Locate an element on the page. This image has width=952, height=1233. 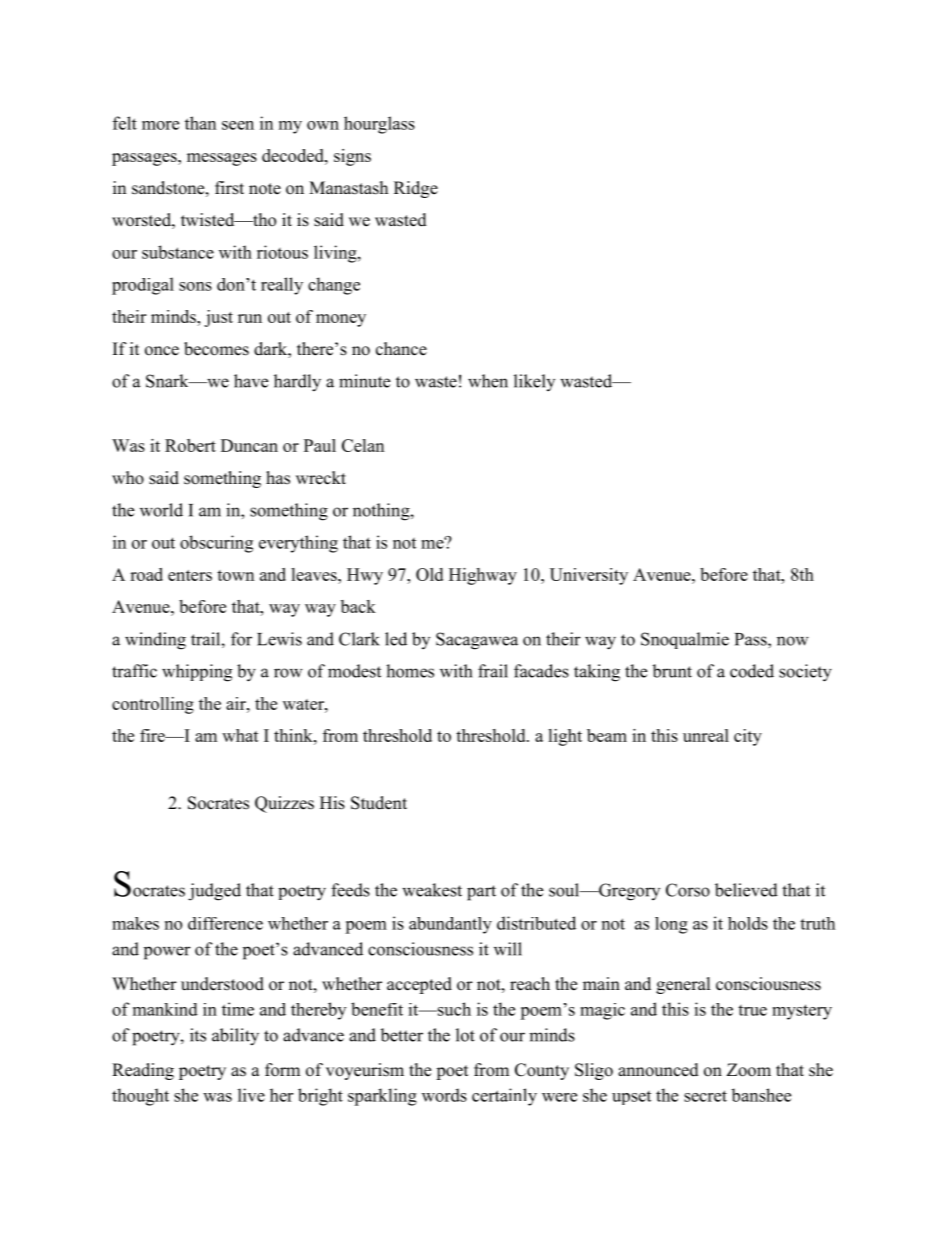
its is located at coordinates (198, 1035).
